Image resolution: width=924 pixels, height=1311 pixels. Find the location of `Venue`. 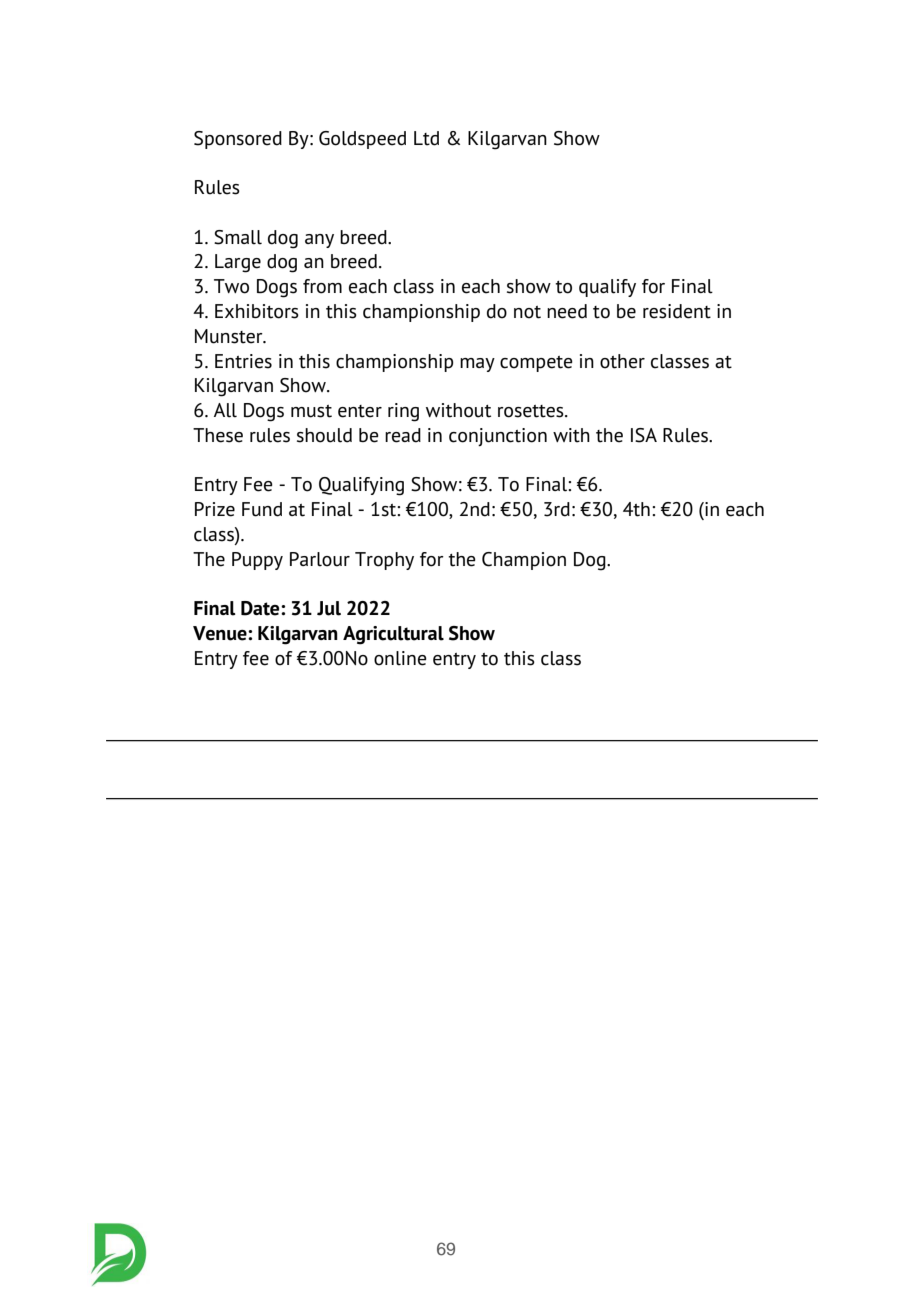

Venue is located at coordinates (221, 633).
